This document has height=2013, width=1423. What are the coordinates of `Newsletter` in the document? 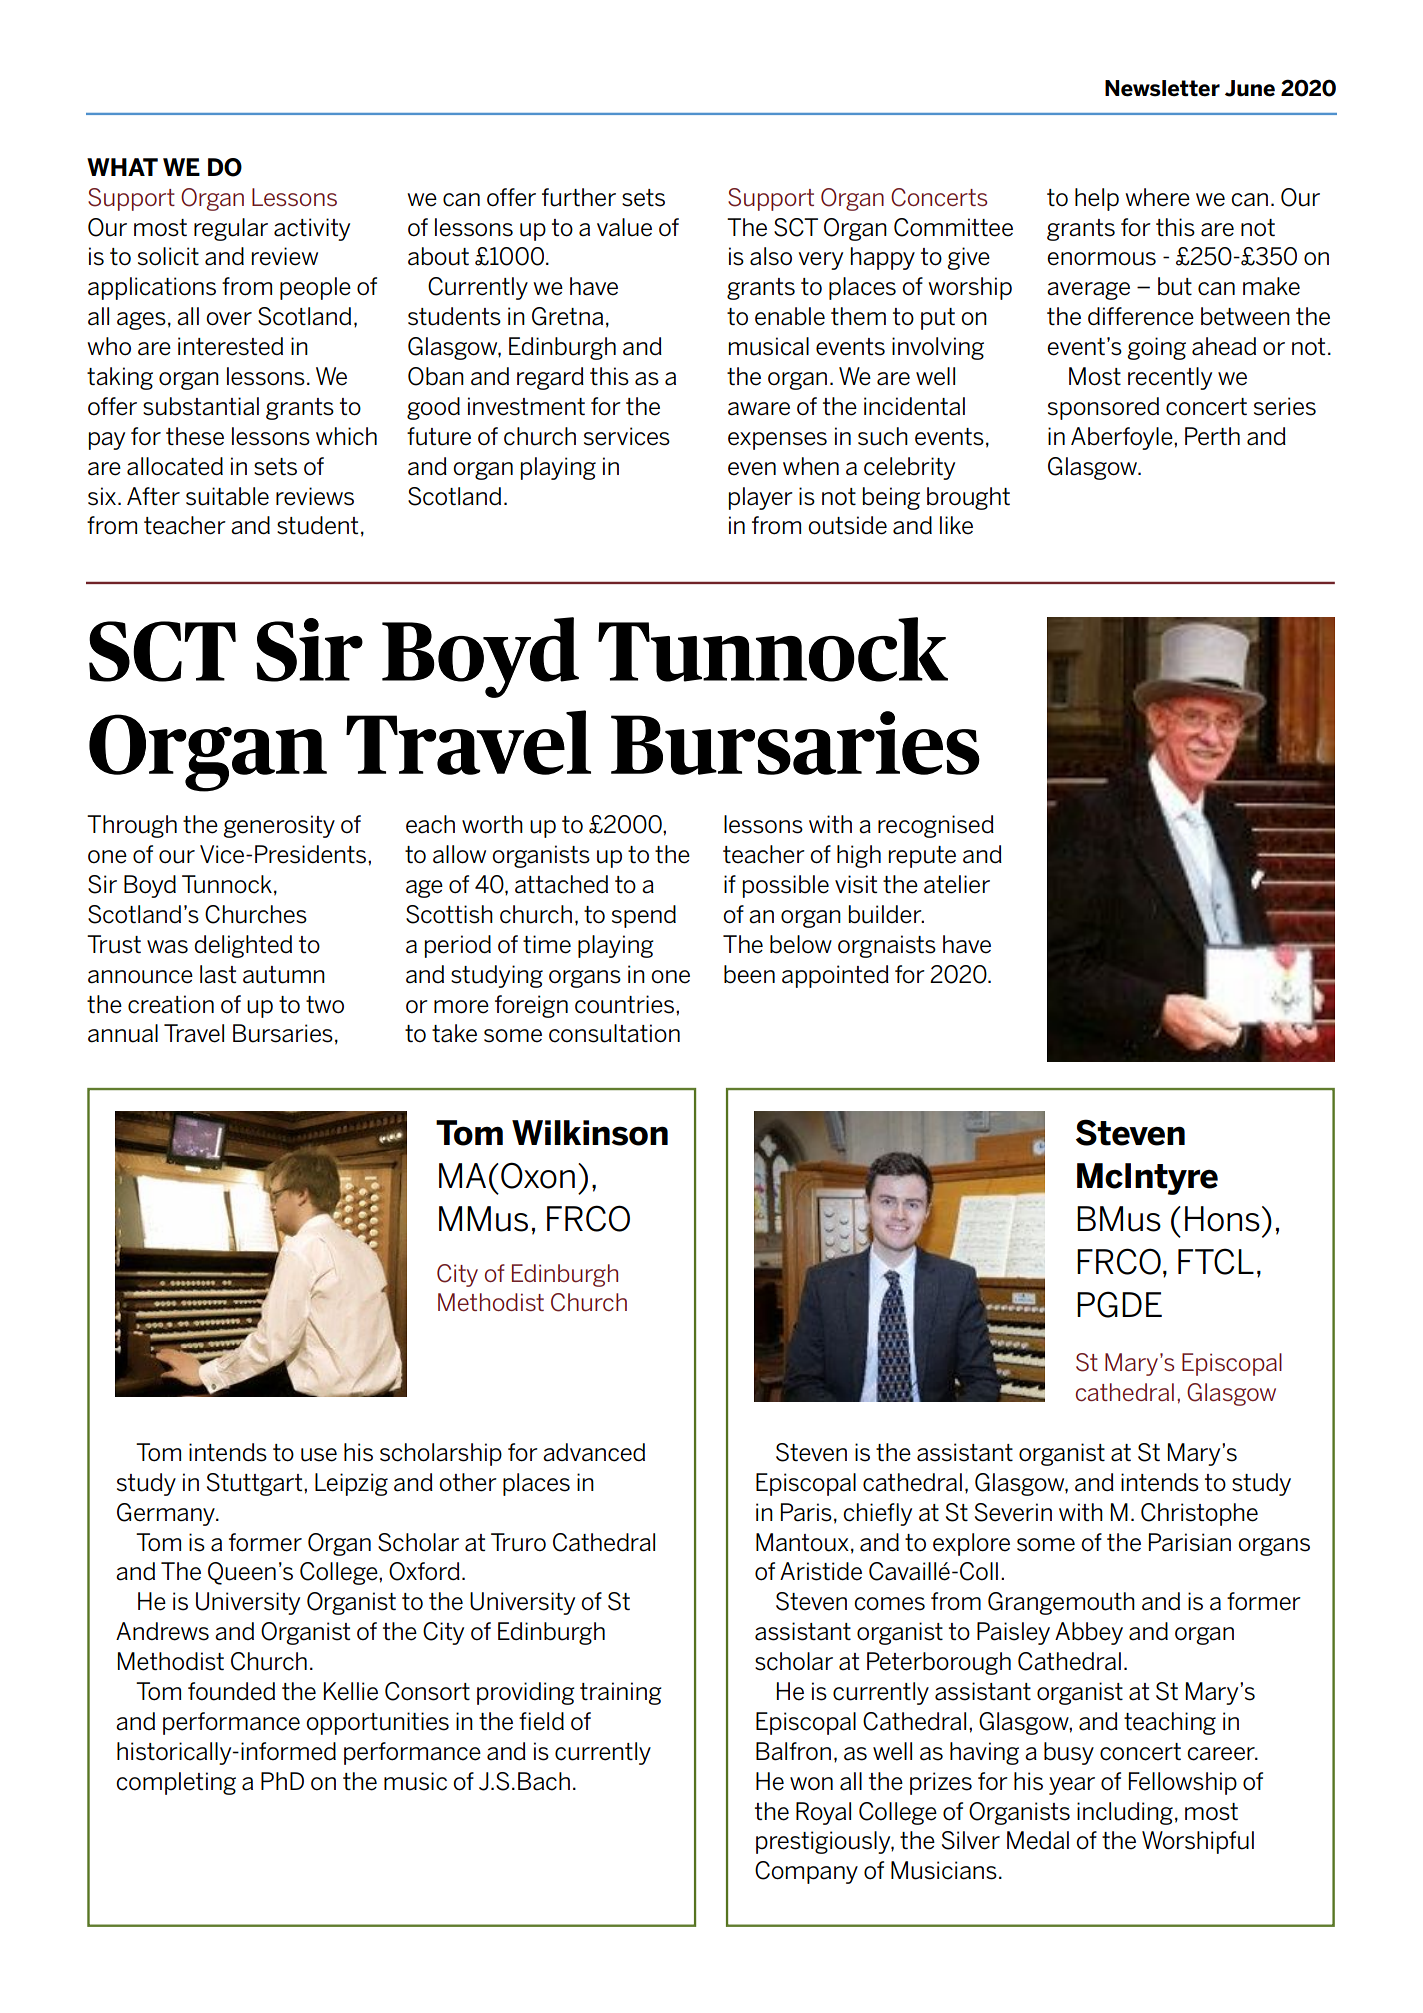 It's located at (1162, 88).
